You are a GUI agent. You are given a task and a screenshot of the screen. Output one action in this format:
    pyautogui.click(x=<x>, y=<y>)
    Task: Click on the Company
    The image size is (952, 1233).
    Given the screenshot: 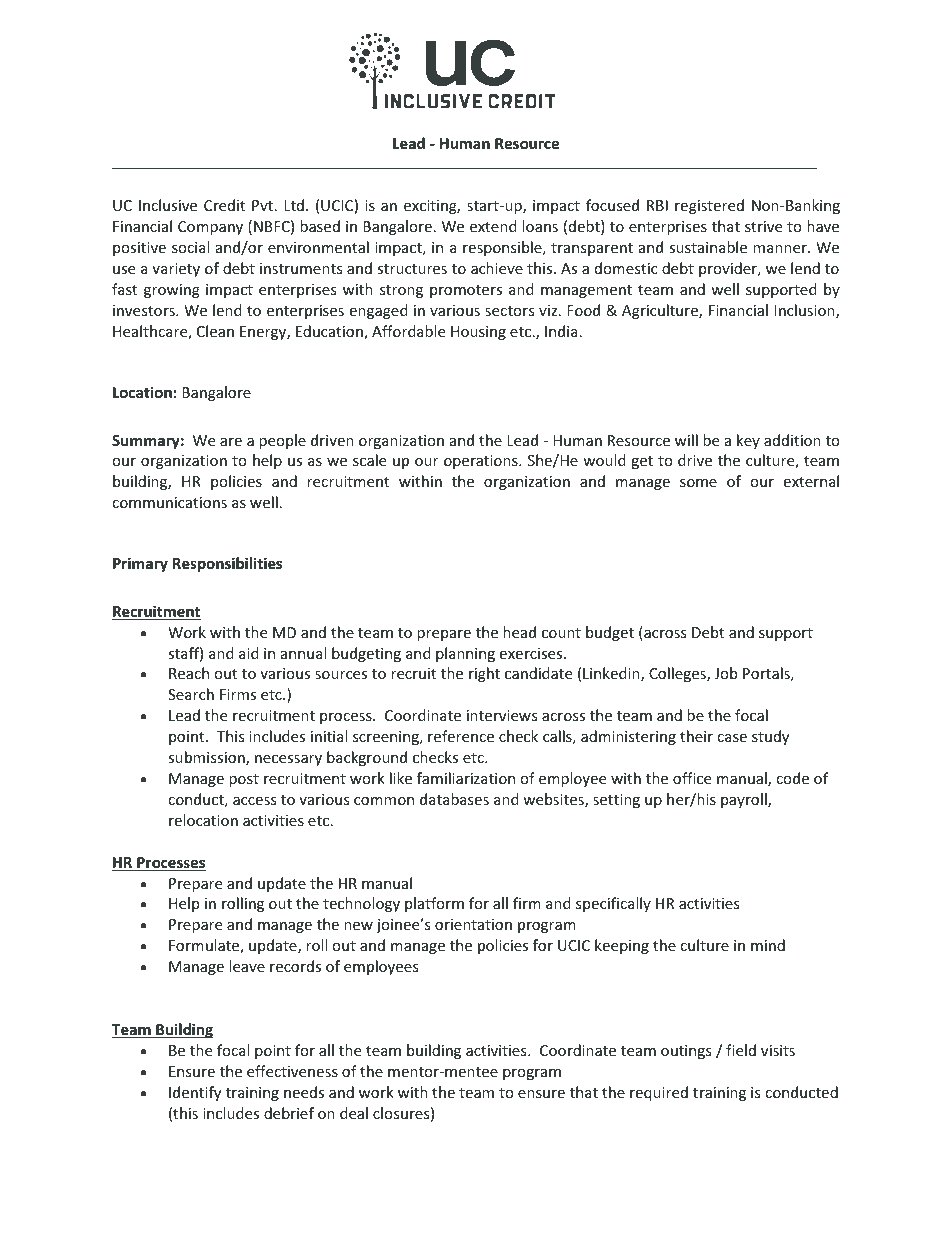 What is the action you would take?
    pyautogui.click(x=210, y=228)
